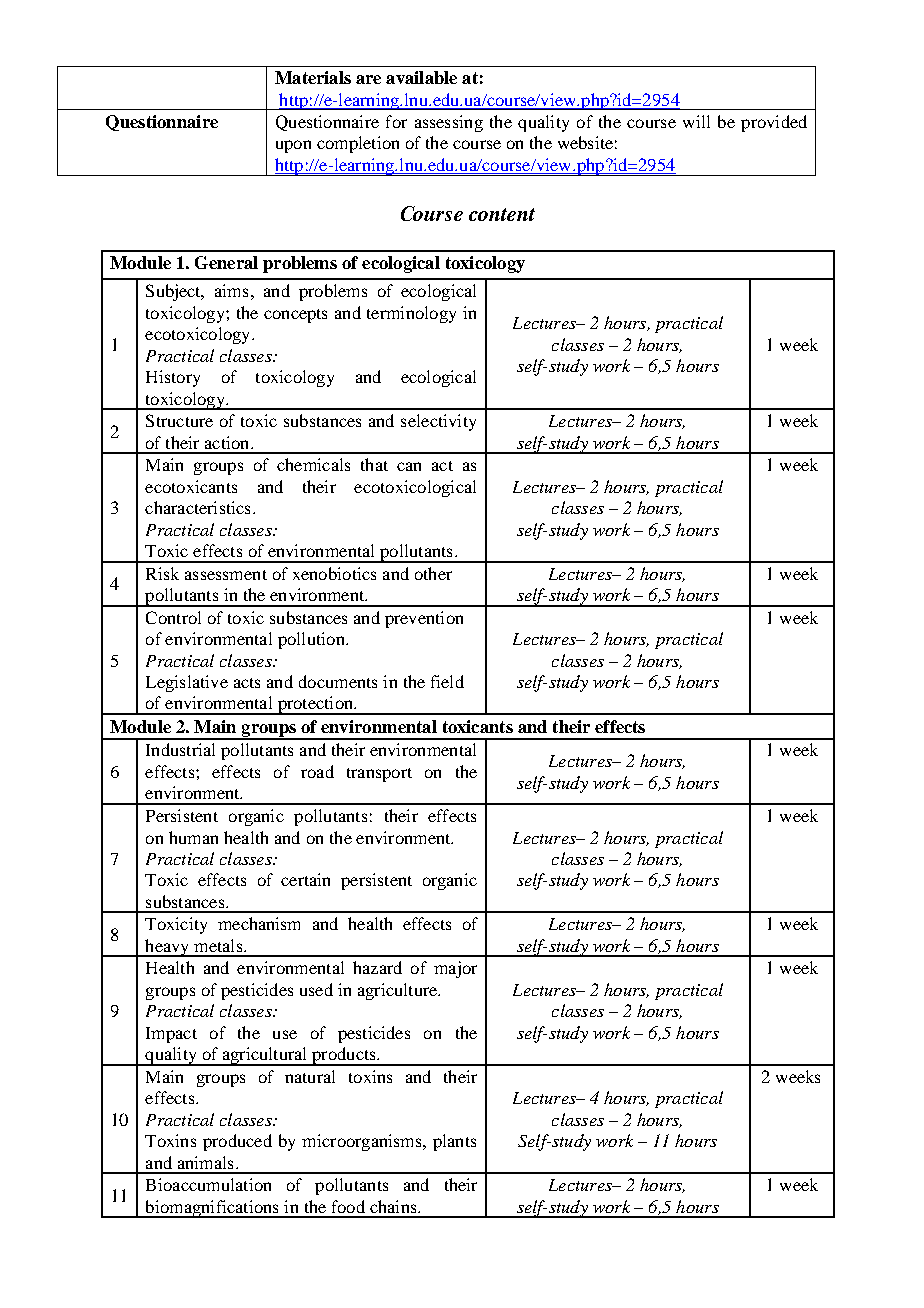 Image resolution: width=924 pixels, height=1308 pixels. I want to click on assessment, so click(226, 575).
